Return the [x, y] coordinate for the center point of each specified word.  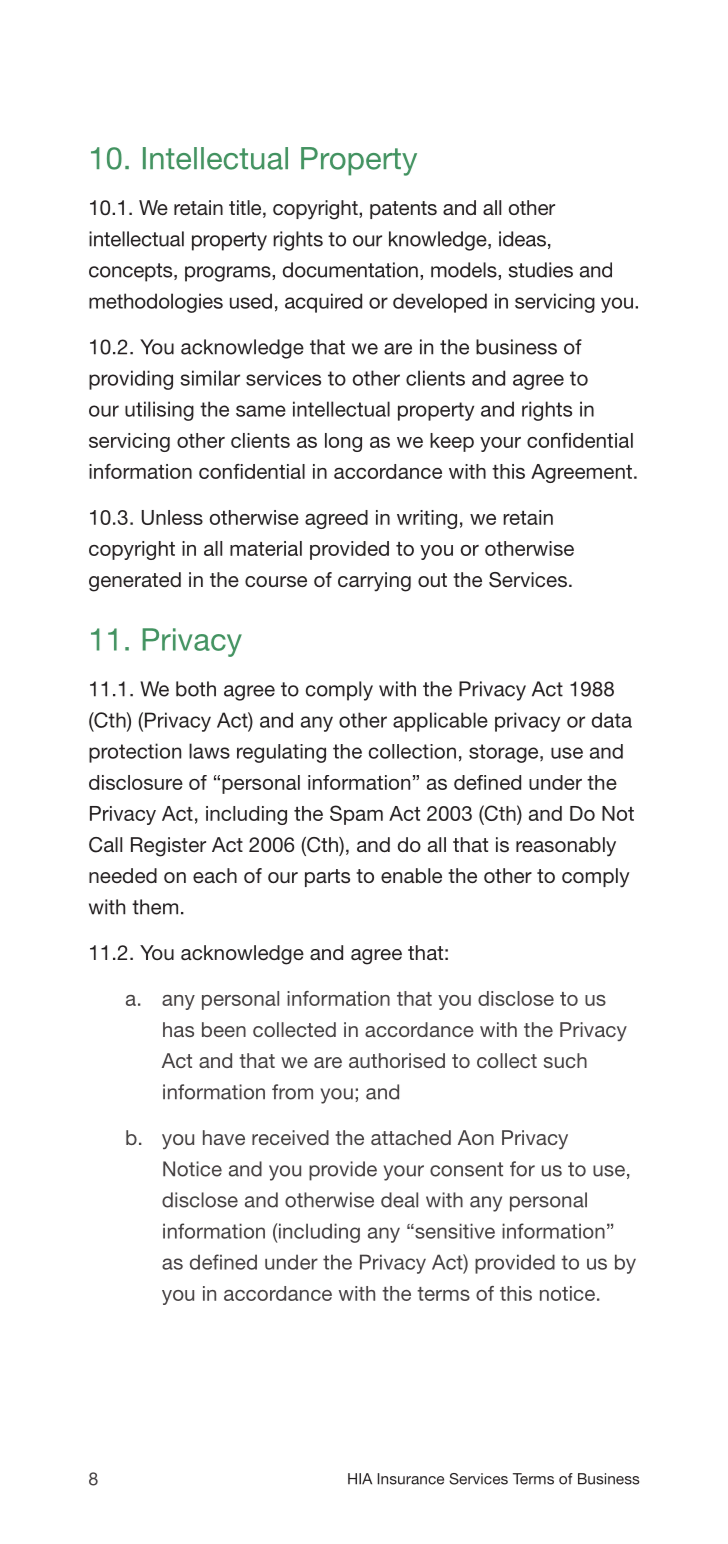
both [196, 689]
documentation [350, 270]
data [612, 720]
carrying [374, 582]
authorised [397, 1060]
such [565, 1060]
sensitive [454, 1231]
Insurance [411, 1479]
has [178, 1029]
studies [541, 270]
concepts [132, 272]
